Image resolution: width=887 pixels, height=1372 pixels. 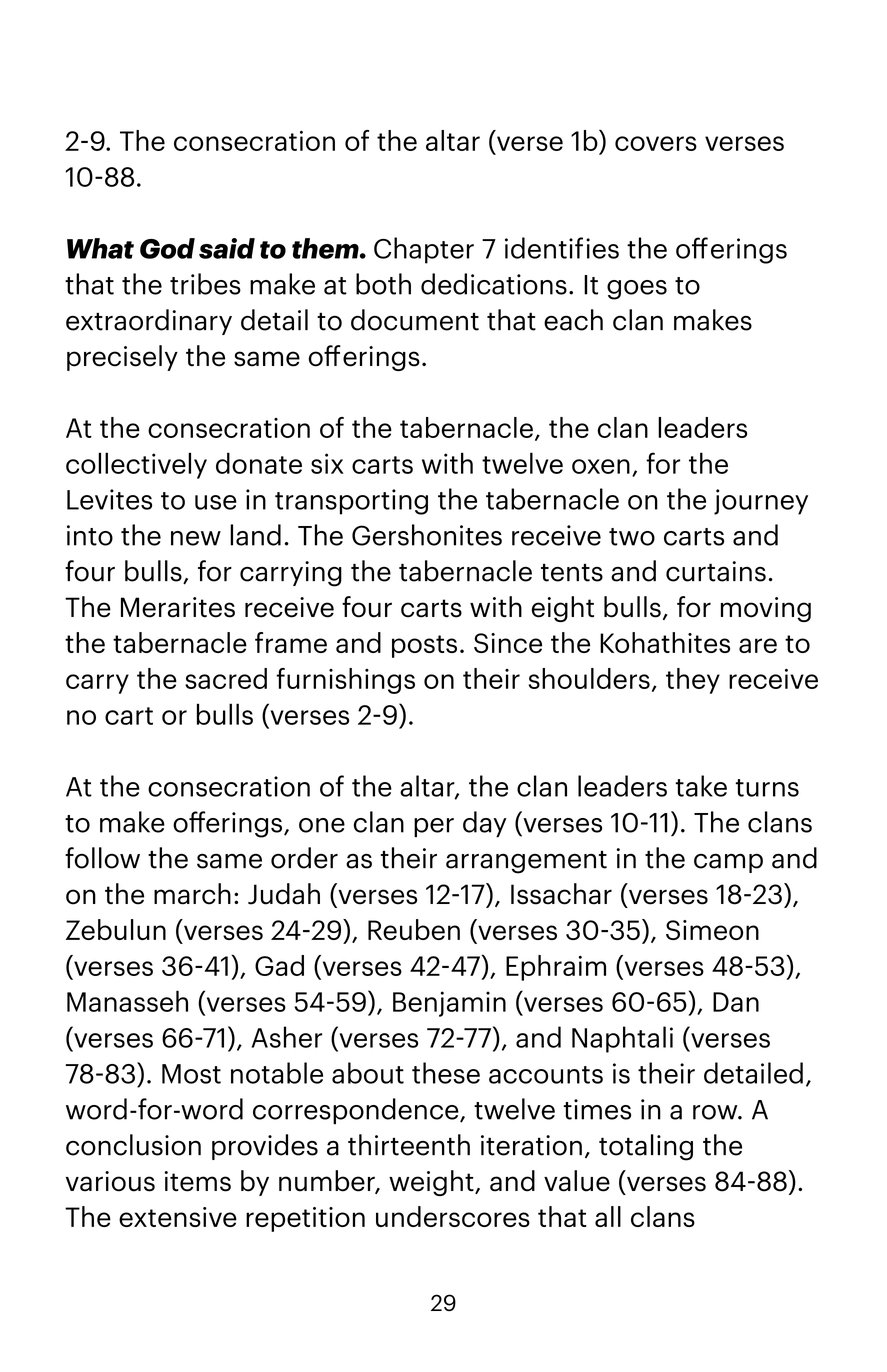 What do you see at coordinates (601, 466) in the image?
I see `oxen` at bounding box center [601, 466].
